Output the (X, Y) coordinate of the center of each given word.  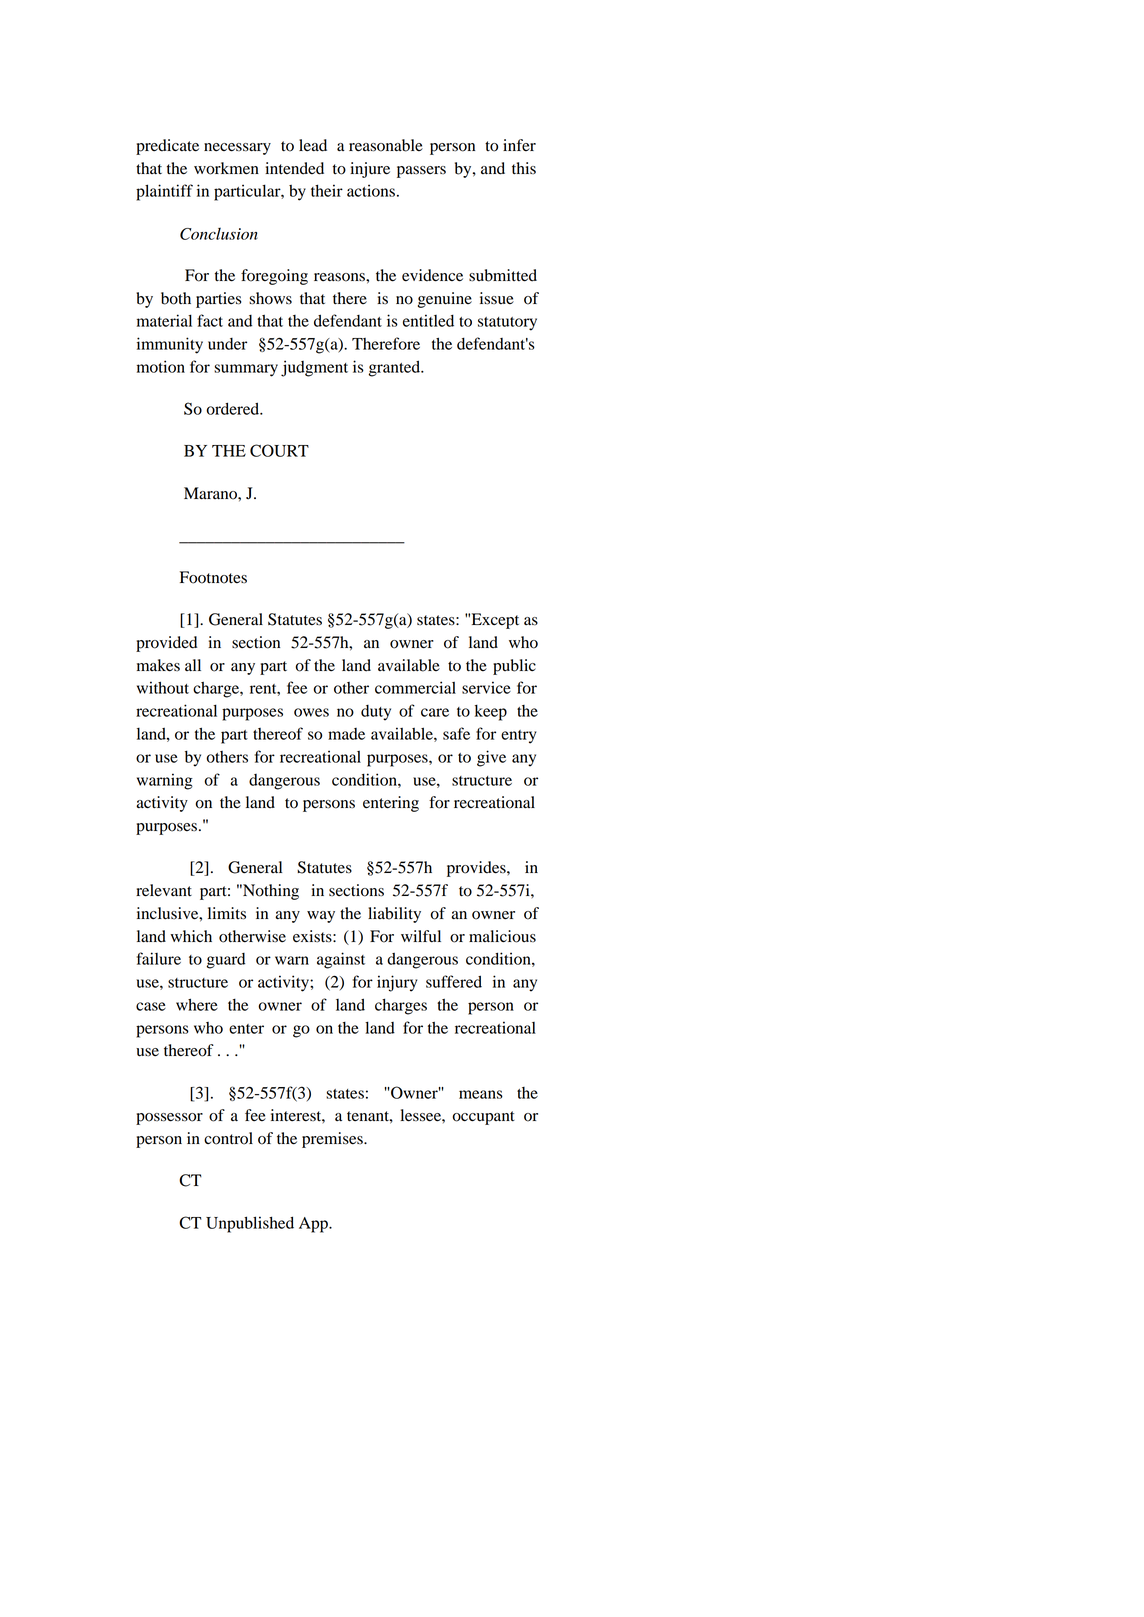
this (524, 168)
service (486, 687)
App (314, 1225)
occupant (484, 1118)
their (327, 190)
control (228, 1138)
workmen (226, 168)
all (193, 665)
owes (311, 712)
